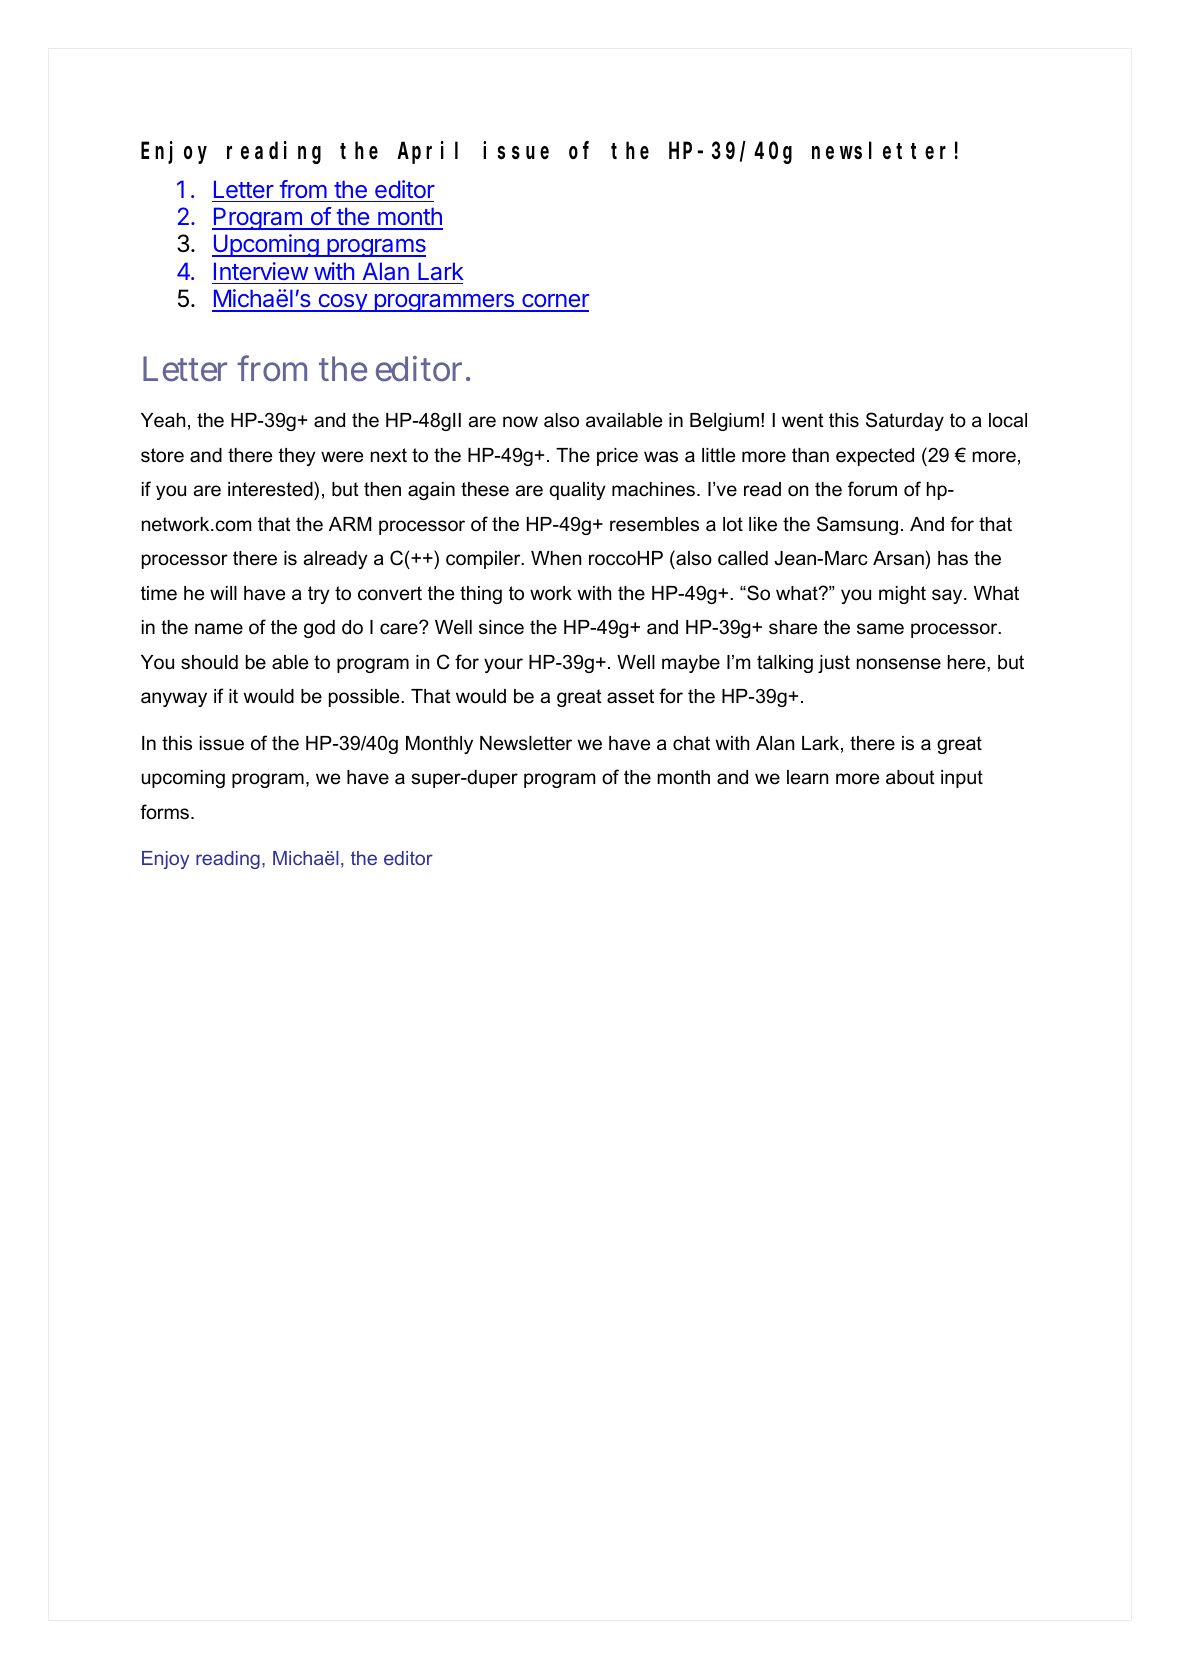 The image size is (1179, 1669). Describe the element at coordinates (880, 629) in the screenshot. I see `same` at that location.
